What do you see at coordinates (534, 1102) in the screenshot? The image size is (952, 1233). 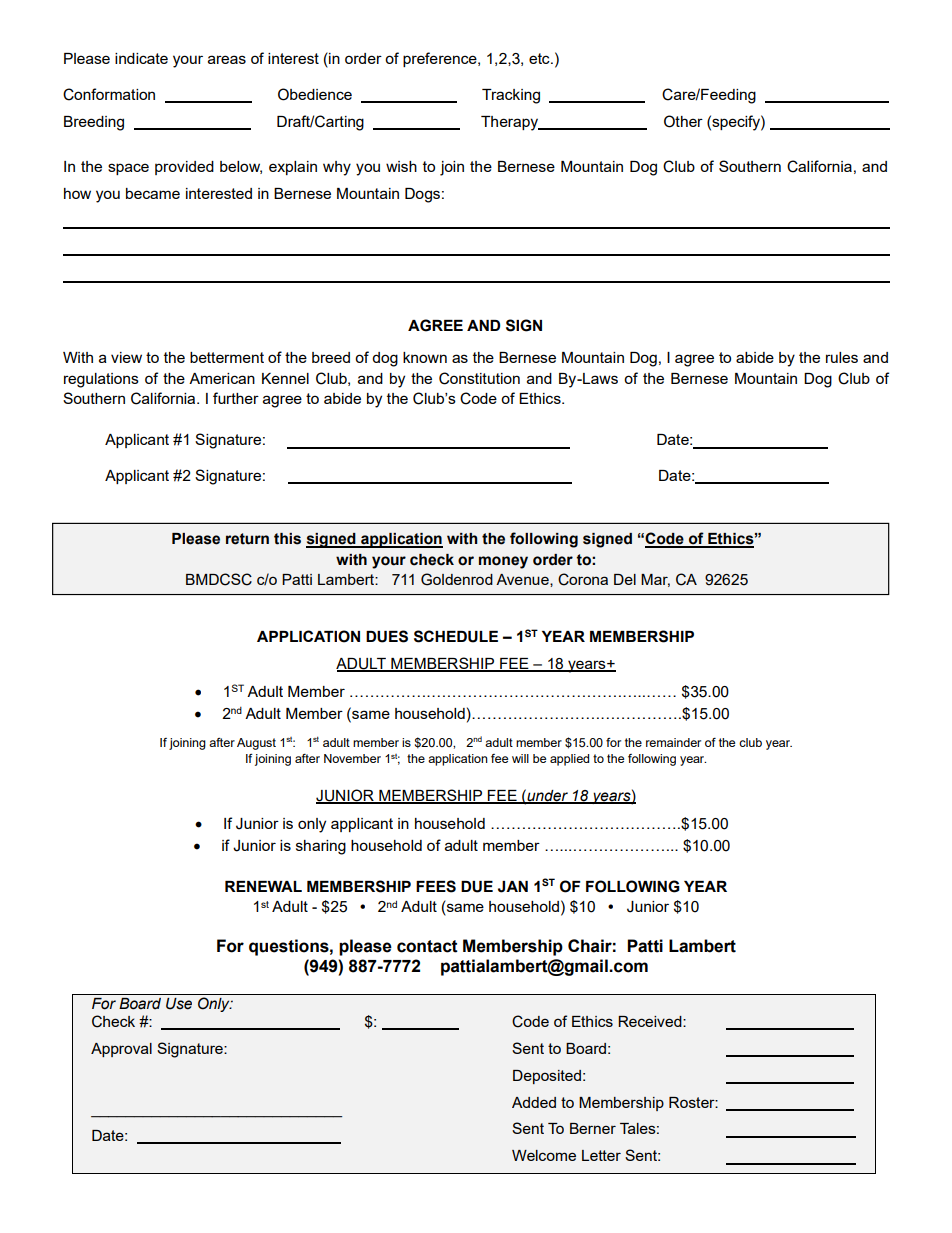 I see `Added` at bounding box center [534, 1102].
